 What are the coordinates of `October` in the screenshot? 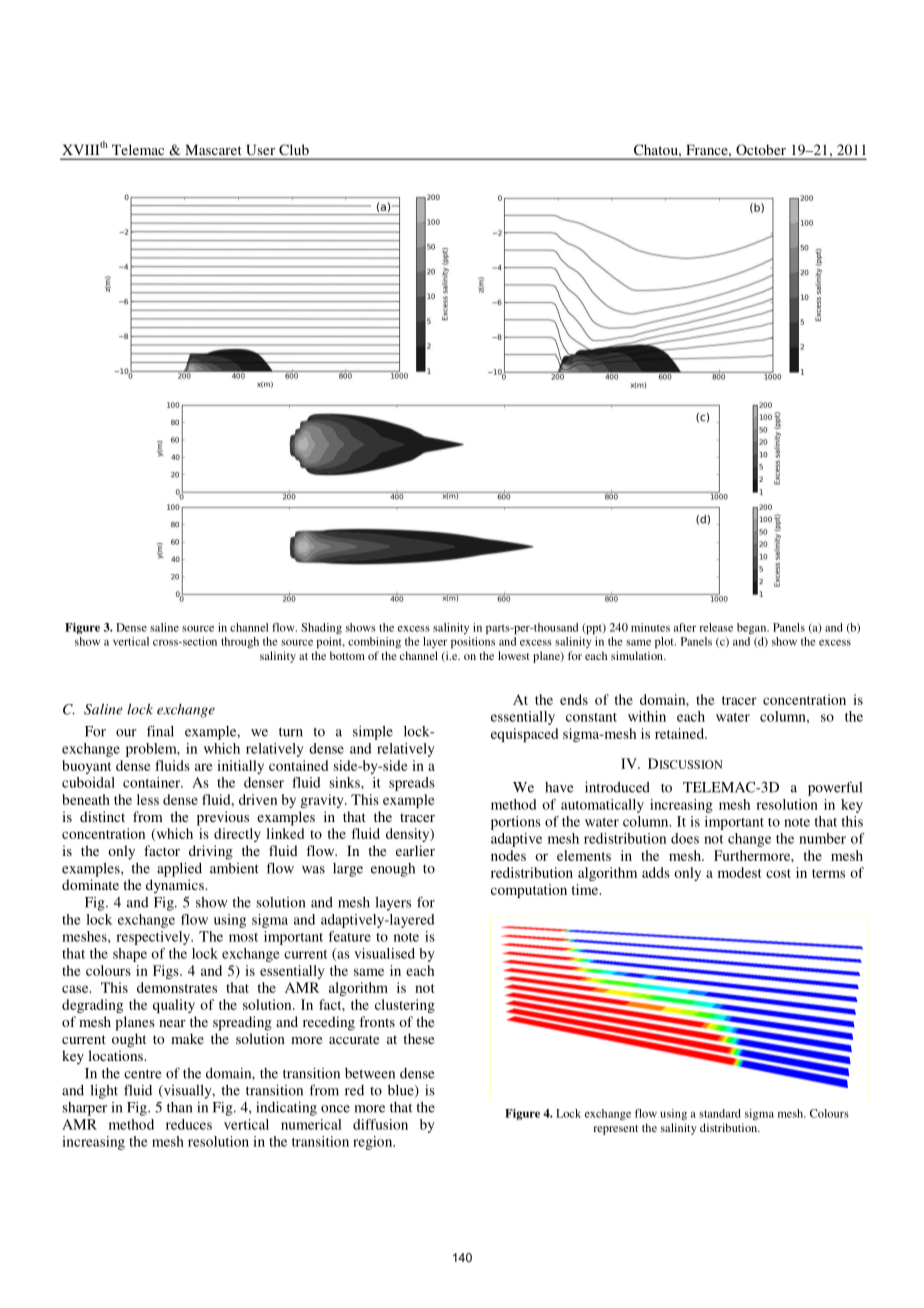 It's located at (761, 149).
